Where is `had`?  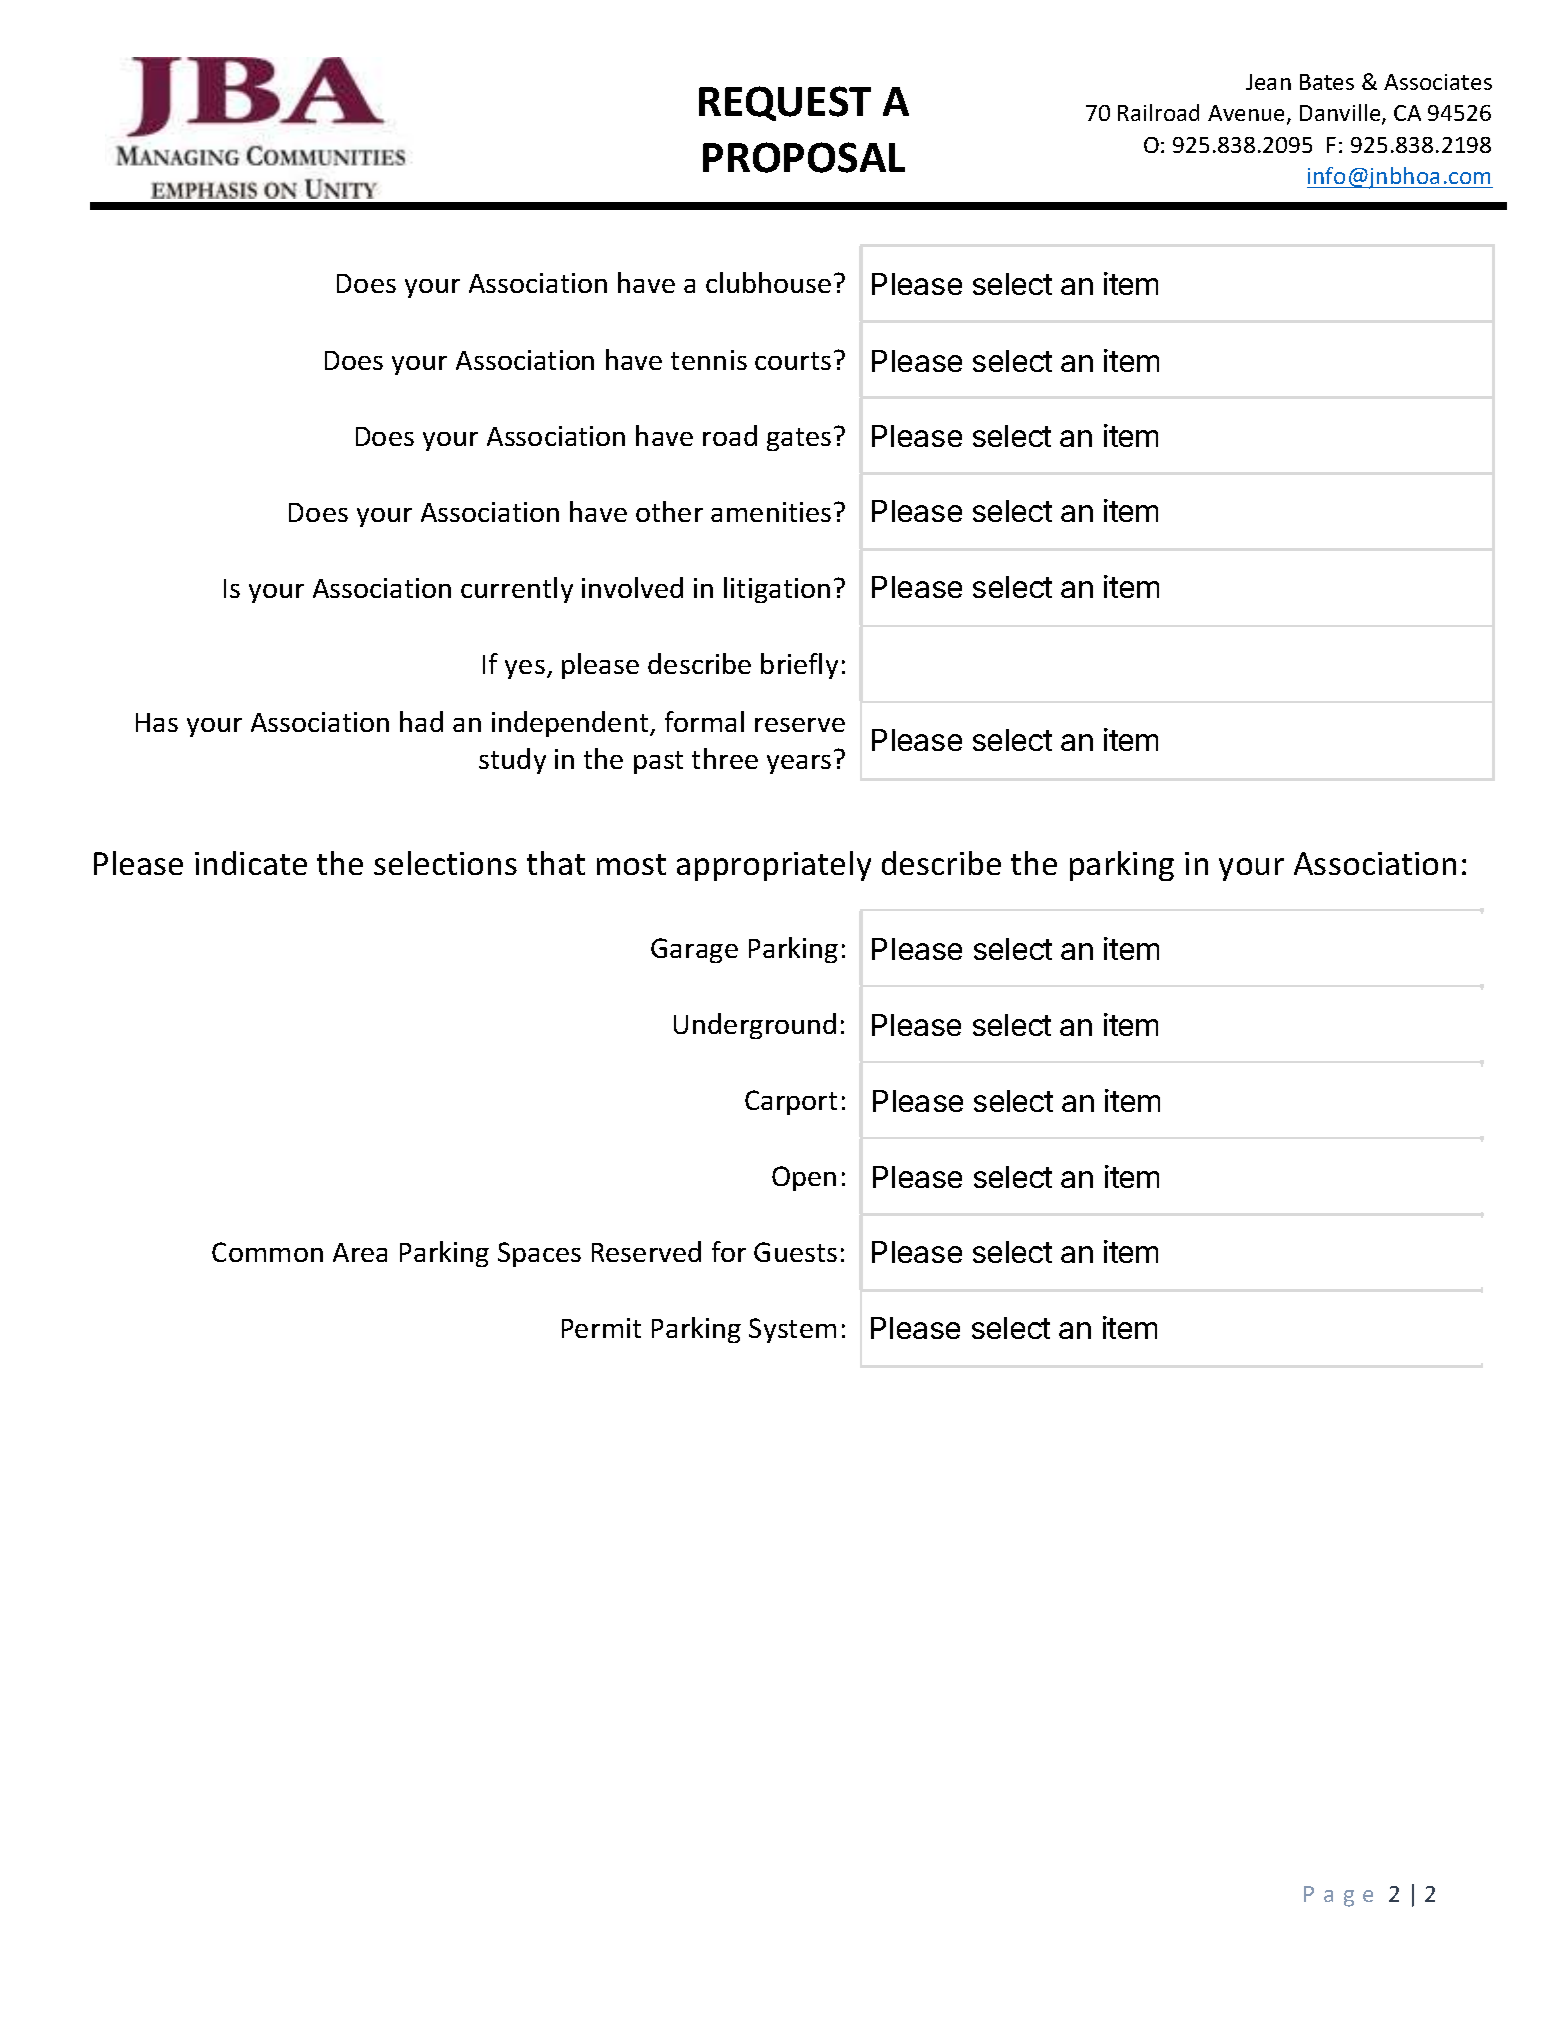
had is located at coordinates (421, 721).
